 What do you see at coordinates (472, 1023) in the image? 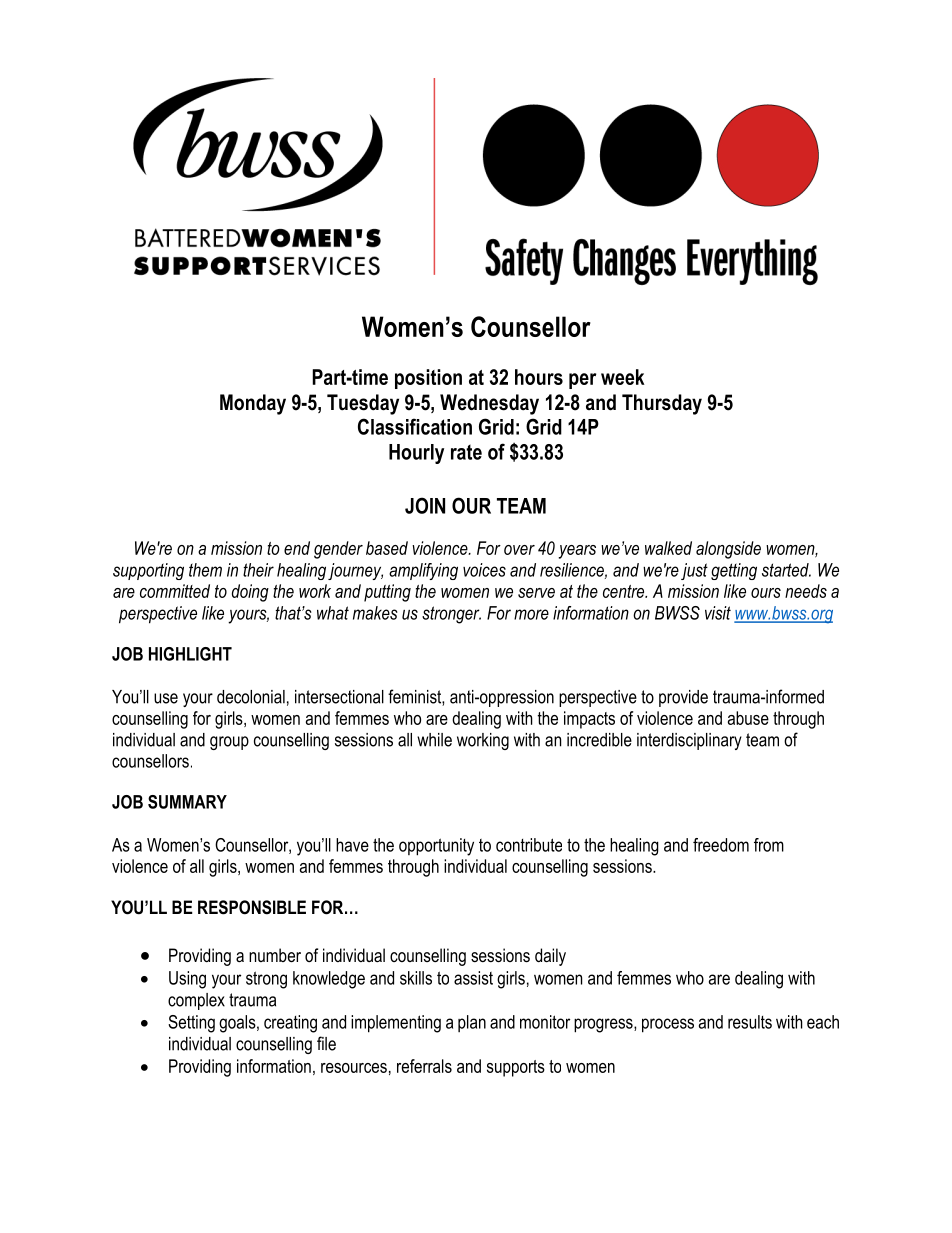
I see `plan` at bounding box center [472, 1023].
